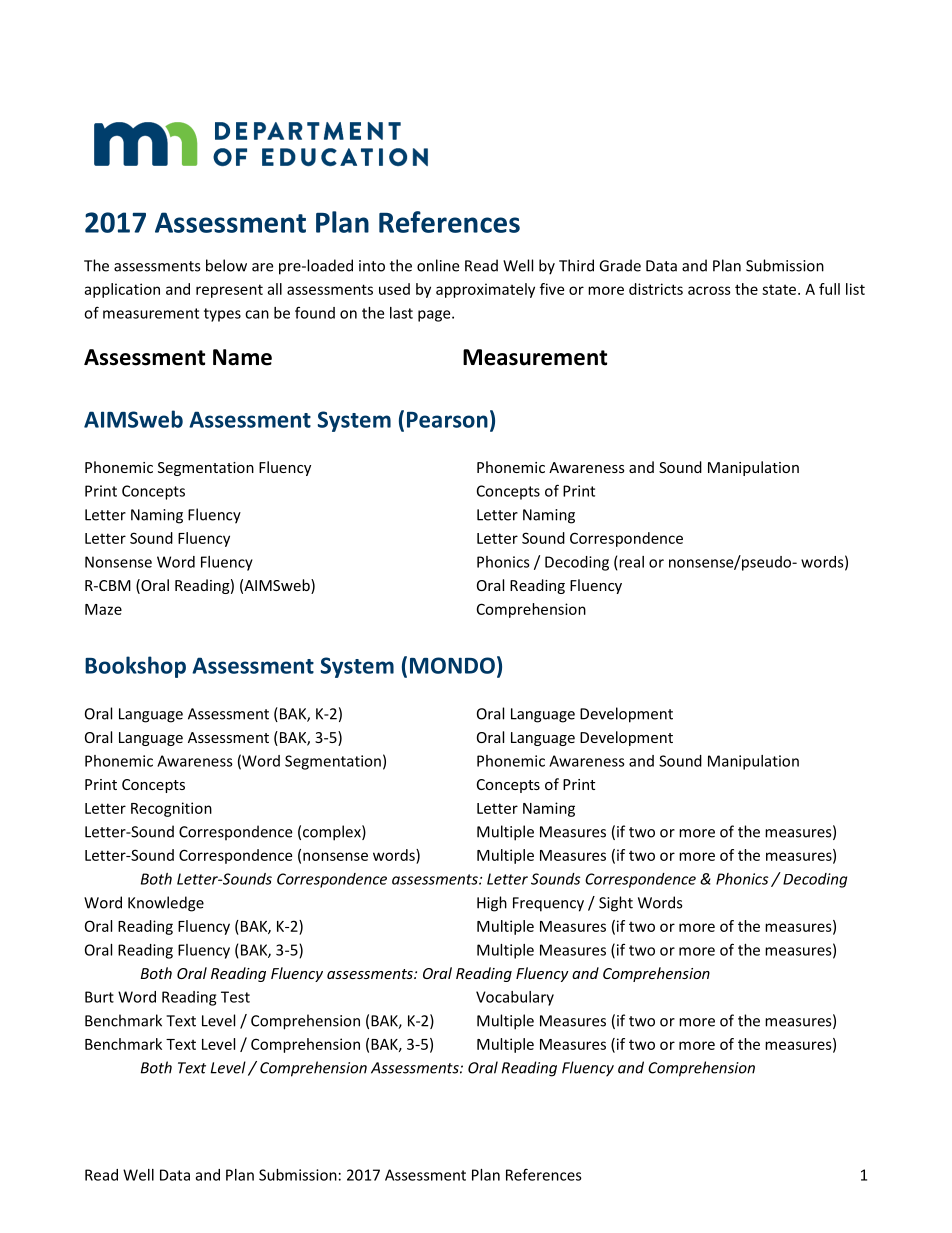 The image size is (952, 1233). What do you see at coordinates (631, 562) in the page?
I see `real` at bounding box center [631, 562].
